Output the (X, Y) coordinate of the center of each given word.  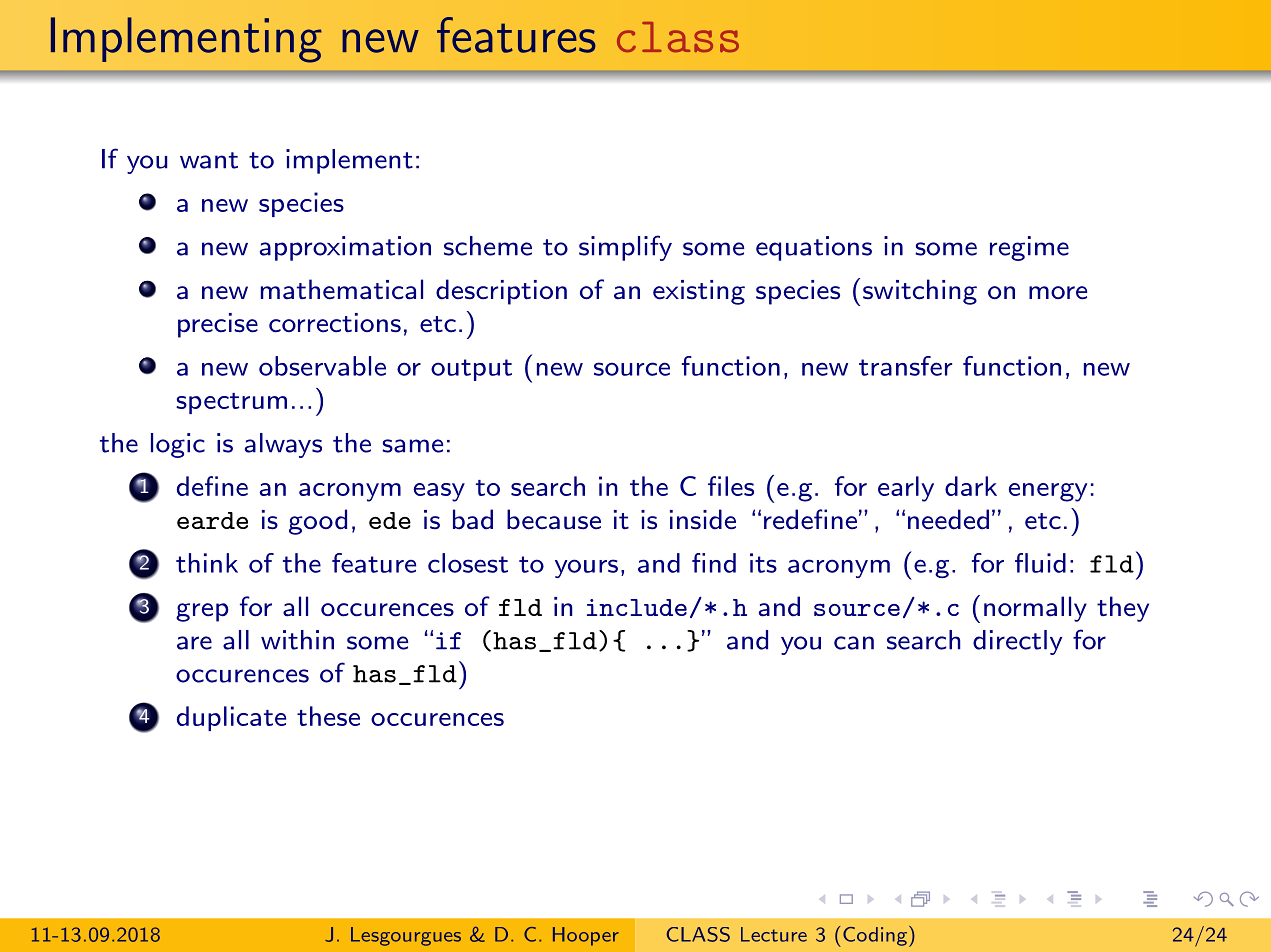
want (209, 160)
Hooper (586, 936)
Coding (875, 936)
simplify (625, 248)
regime (1029, 248)
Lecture (774, 934)
